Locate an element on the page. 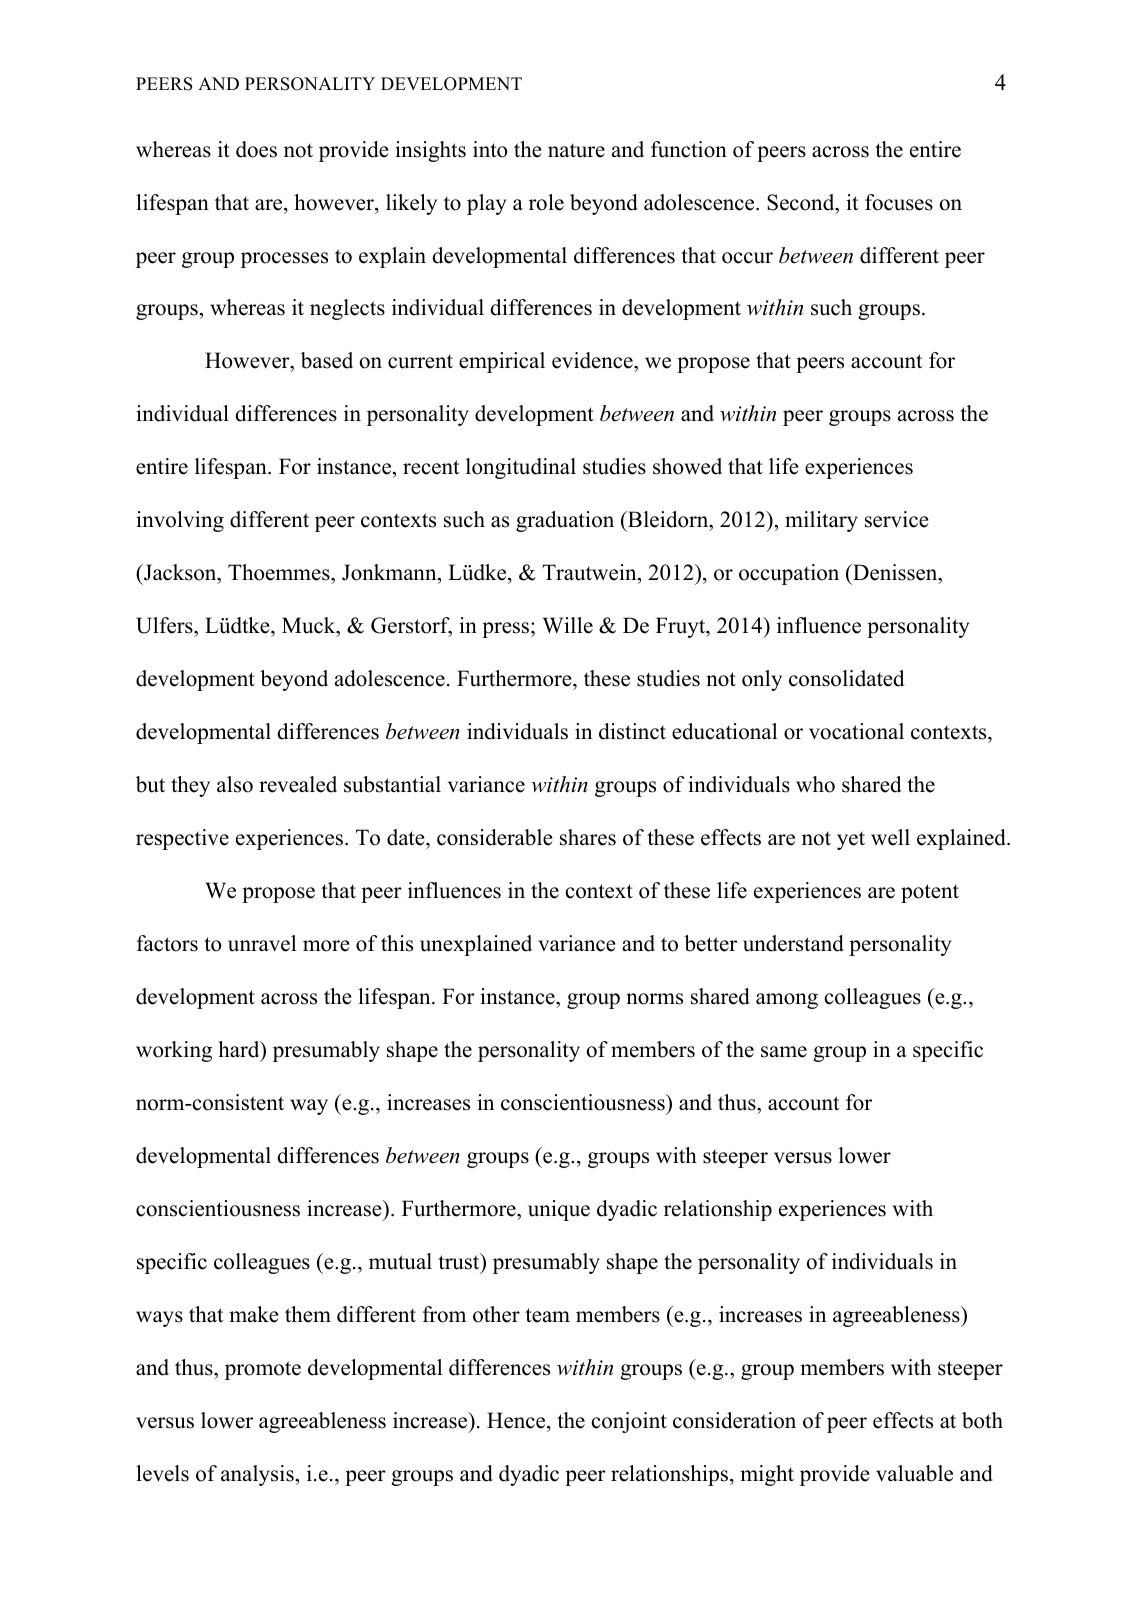 The width and height of the page is (1142, 1616). unique is located at coordinates (559, 1210).
